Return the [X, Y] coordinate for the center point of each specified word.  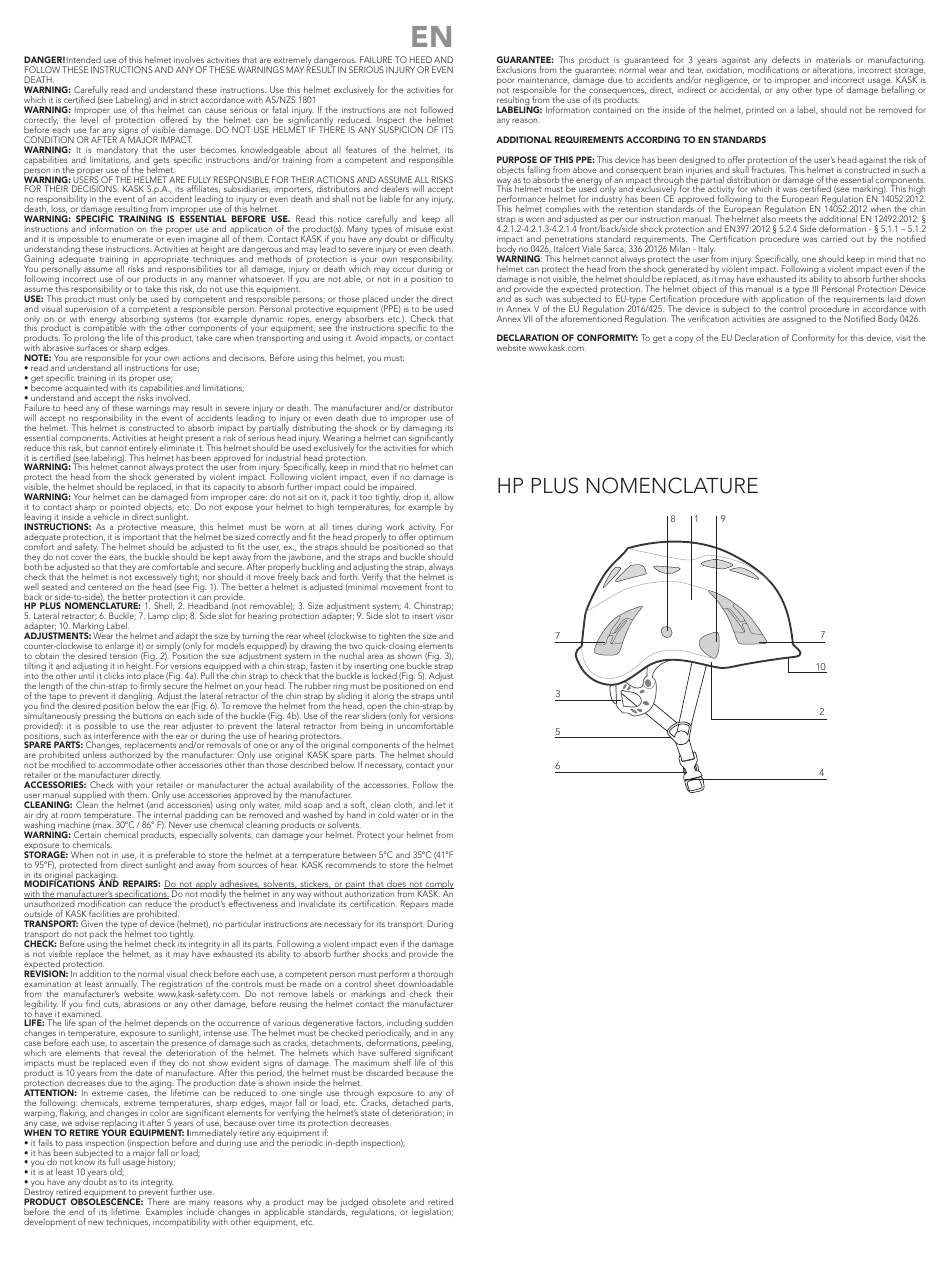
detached [410, 1102]
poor [506, 83]
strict [189, 100]
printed [760, 110]
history [161, 1162]
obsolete [389, 1201]
